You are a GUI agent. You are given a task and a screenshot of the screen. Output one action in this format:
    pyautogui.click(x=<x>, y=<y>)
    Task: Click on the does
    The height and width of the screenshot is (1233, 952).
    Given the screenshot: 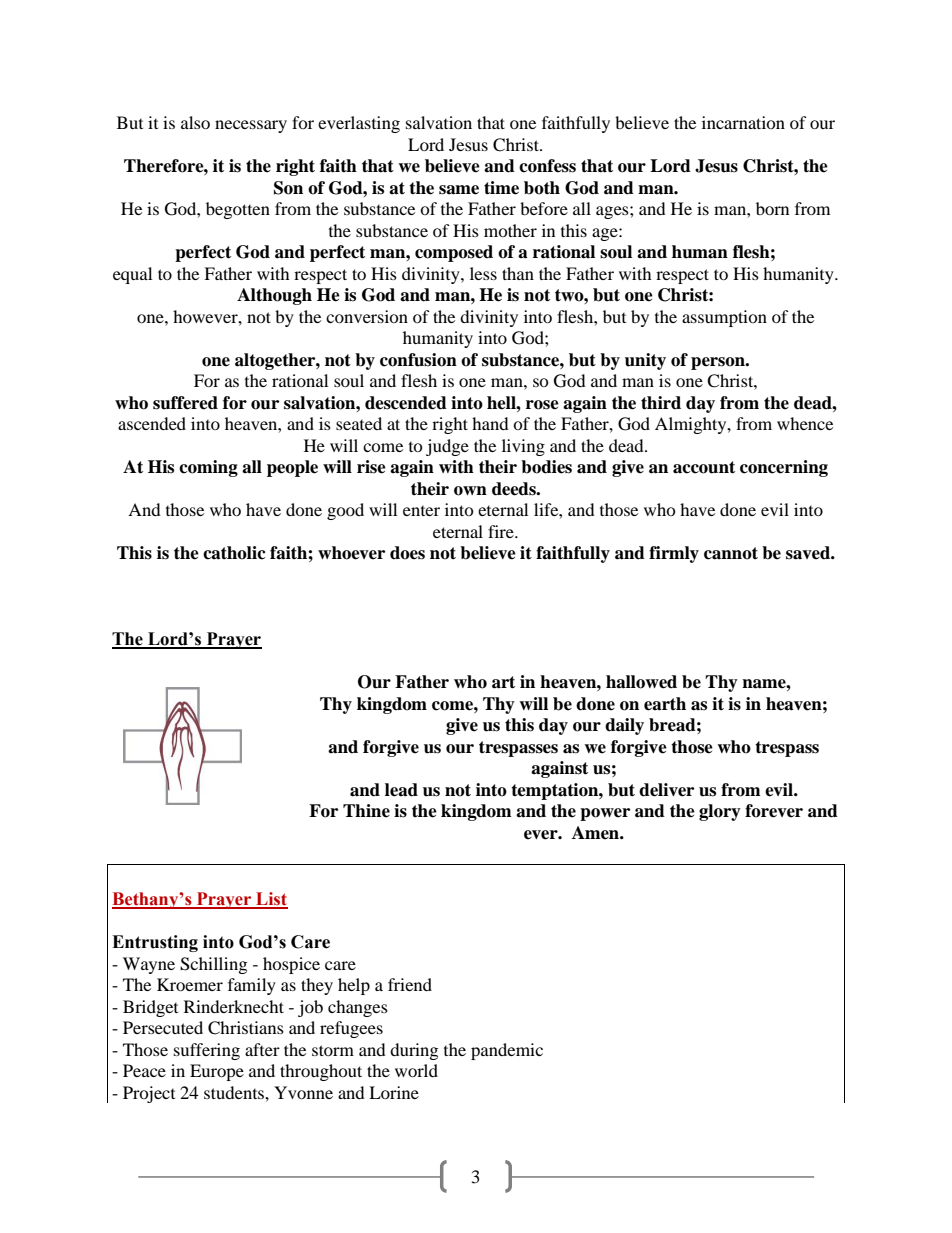 What is the action you would take?
    pyautogui.click(x=407, y=553)
